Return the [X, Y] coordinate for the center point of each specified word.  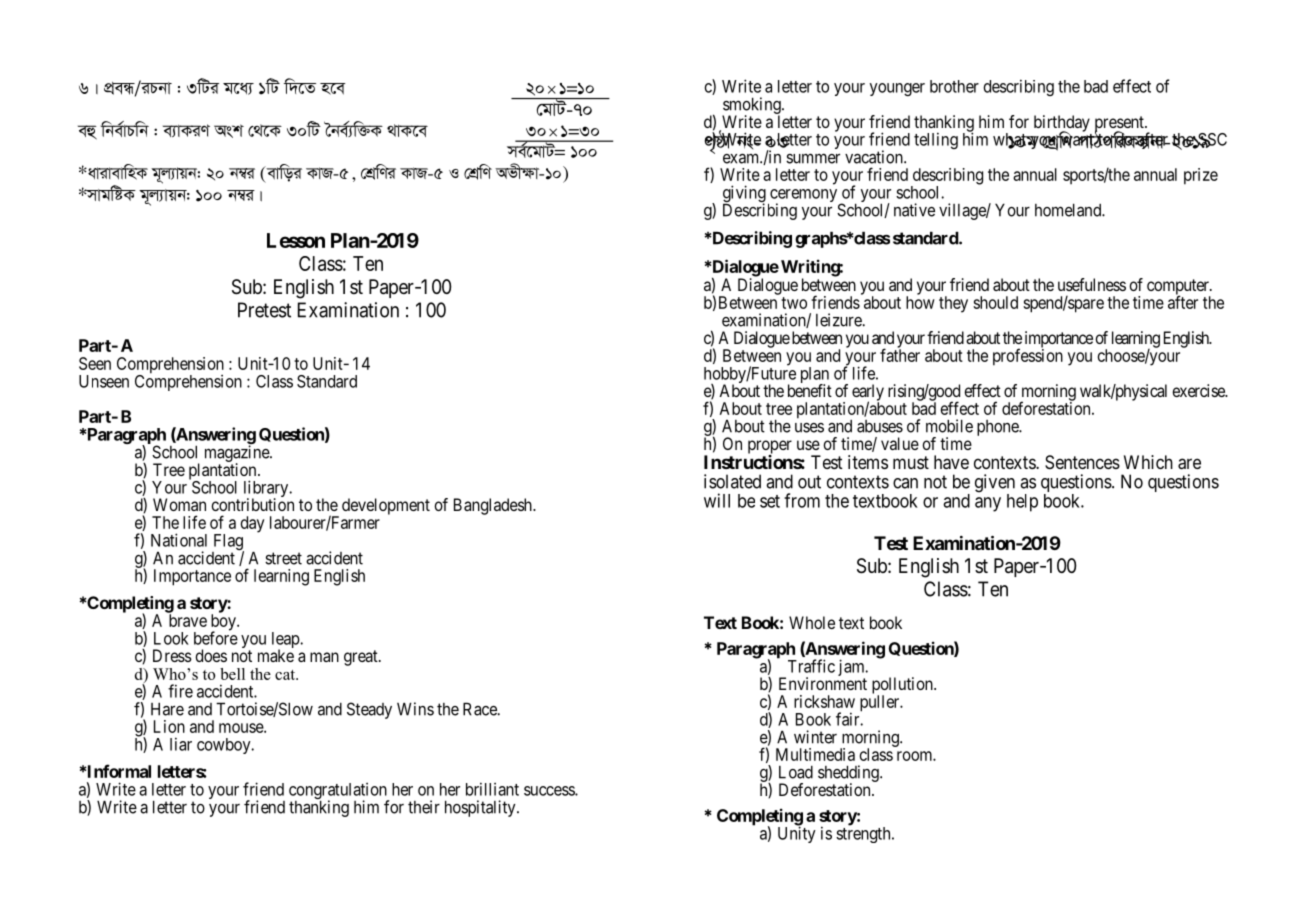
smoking [752, 106]
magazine [238, 454]
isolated [732, 481]
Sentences [1082, 462]
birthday [1062, 124]
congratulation [339, 792]
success [550, 791]
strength [864, 834]
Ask [229, 131]
